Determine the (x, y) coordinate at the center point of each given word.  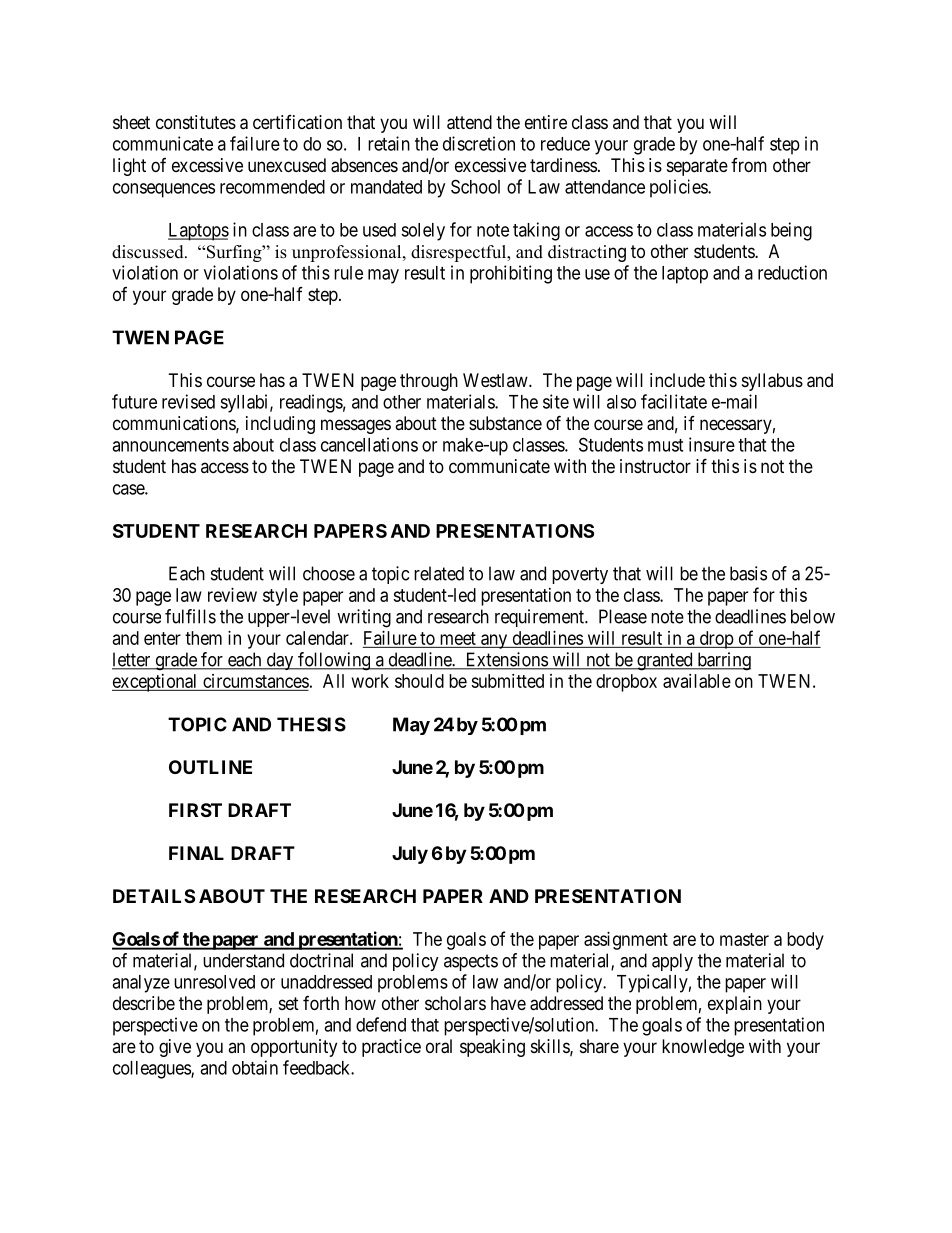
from (749, 165)
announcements (170, 445)
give (175, 1048)
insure (712, 444)
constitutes (196, 122)
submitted (507, 681)
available (697, 681)
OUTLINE (210, 767)
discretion (479, 143)
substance (505, 423)
